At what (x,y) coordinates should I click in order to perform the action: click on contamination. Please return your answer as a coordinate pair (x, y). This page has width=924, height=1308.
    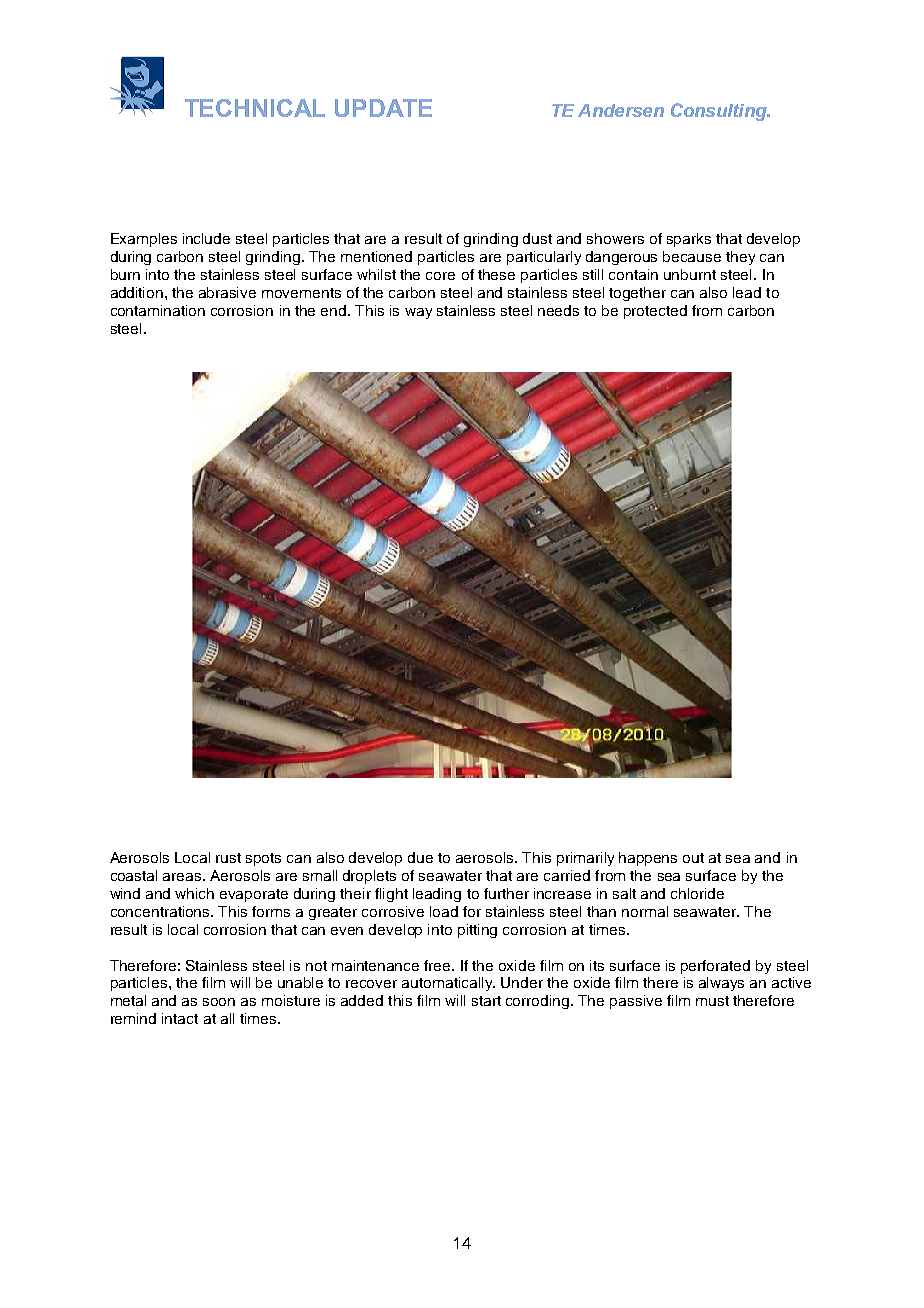
    Looking at the image, I should click on (158, 310).
